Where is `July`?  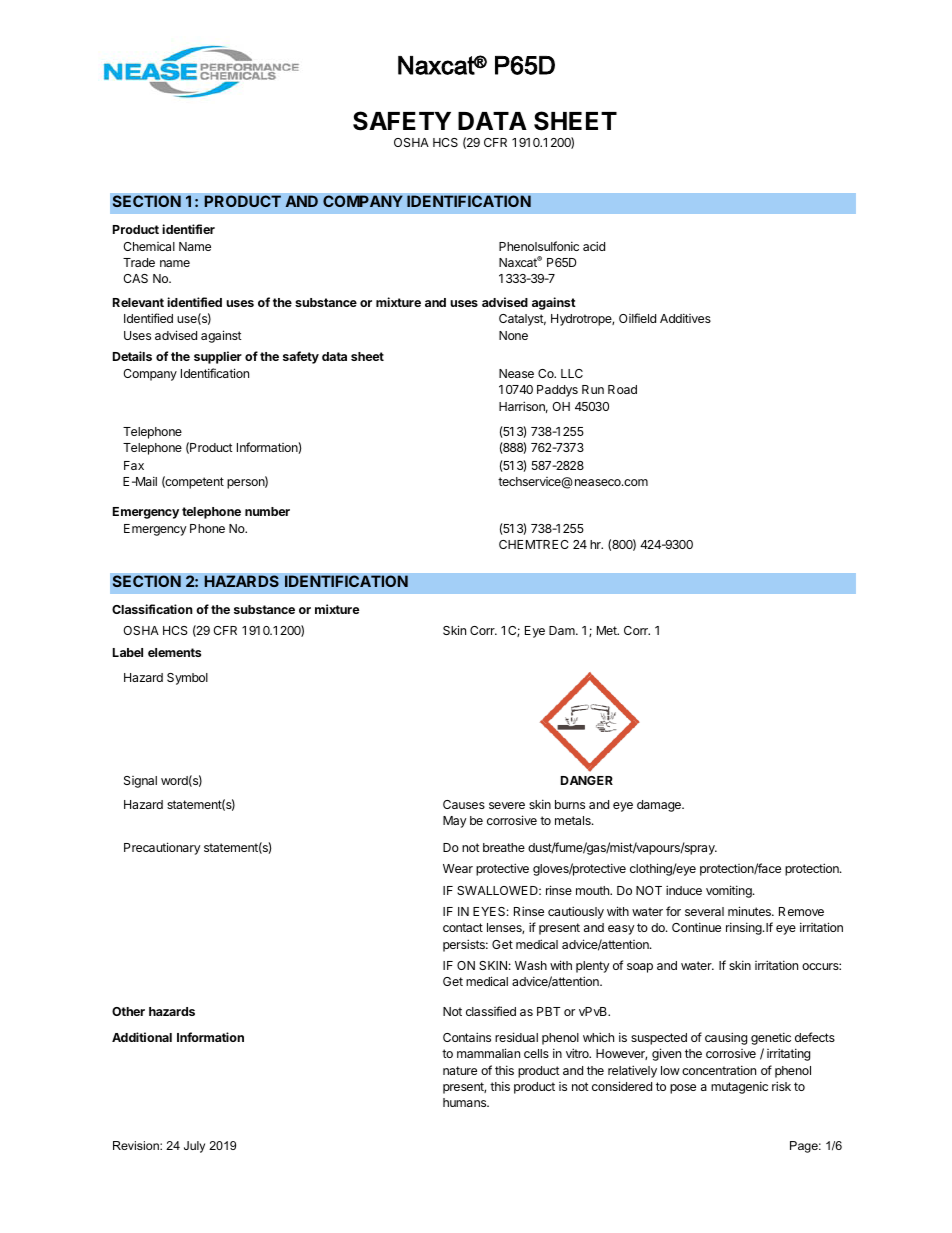 July is located at coordinates (194, 1147).
